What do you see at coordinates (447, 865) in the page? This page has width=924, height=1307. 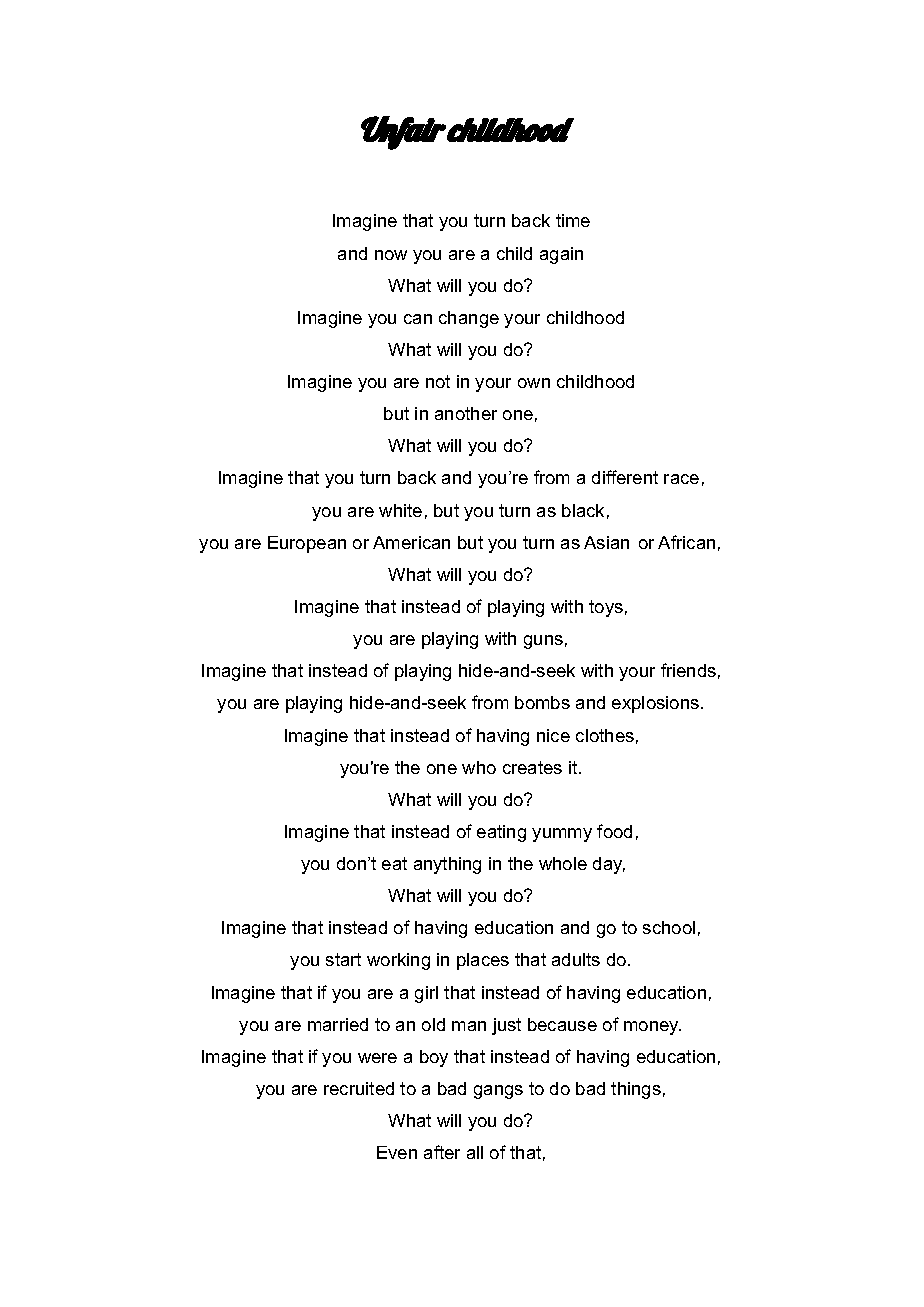 I see `anything` at bounding box center [447, 865].
